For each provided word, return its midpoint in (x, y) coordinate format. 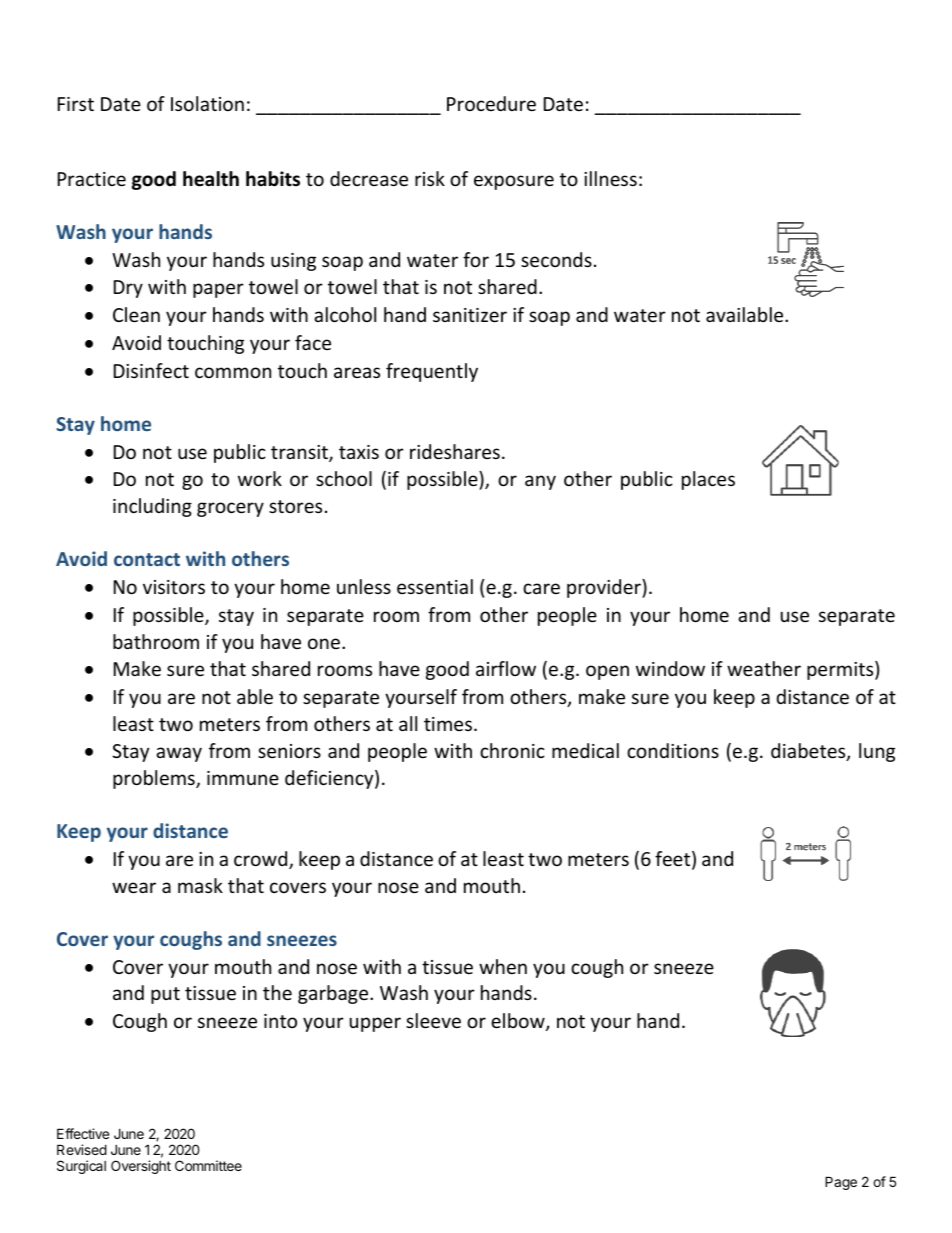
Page (841, 1183)
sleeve (433, 1020)
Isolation (207, 103)
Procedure (491, 103)
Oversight (141, 1167)
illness (610, 178)
